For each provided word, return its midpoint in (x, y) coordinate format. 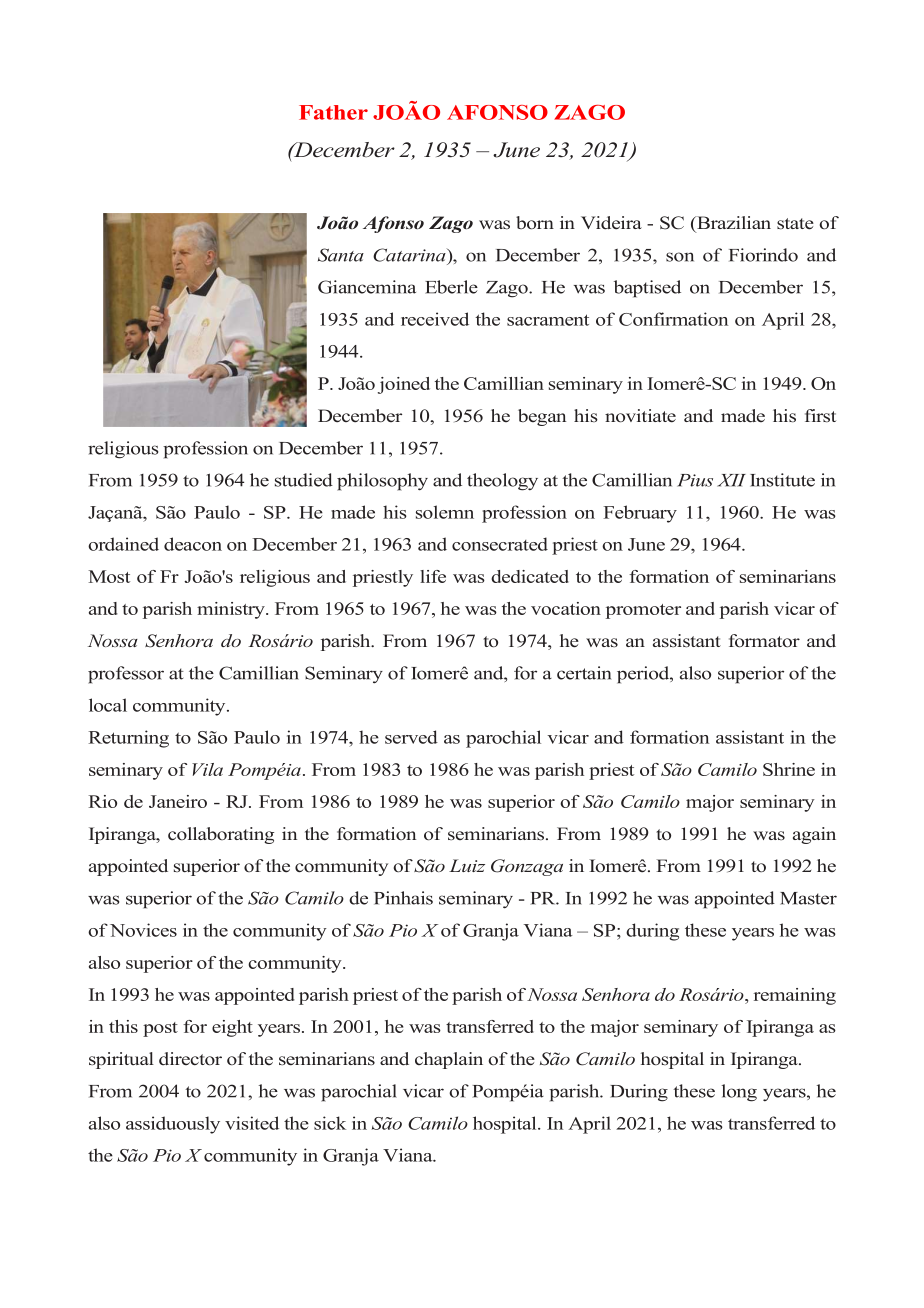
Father (333, 112)
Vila (207, 769)
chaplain (449, 1060)
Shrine (789, 769)
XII (731, 480)
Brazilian (733, 222)
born (535, 223)
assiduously (173, 1125)
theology (502, 482)
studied (304, 480)
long (739, 1093)
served (411, 737)
